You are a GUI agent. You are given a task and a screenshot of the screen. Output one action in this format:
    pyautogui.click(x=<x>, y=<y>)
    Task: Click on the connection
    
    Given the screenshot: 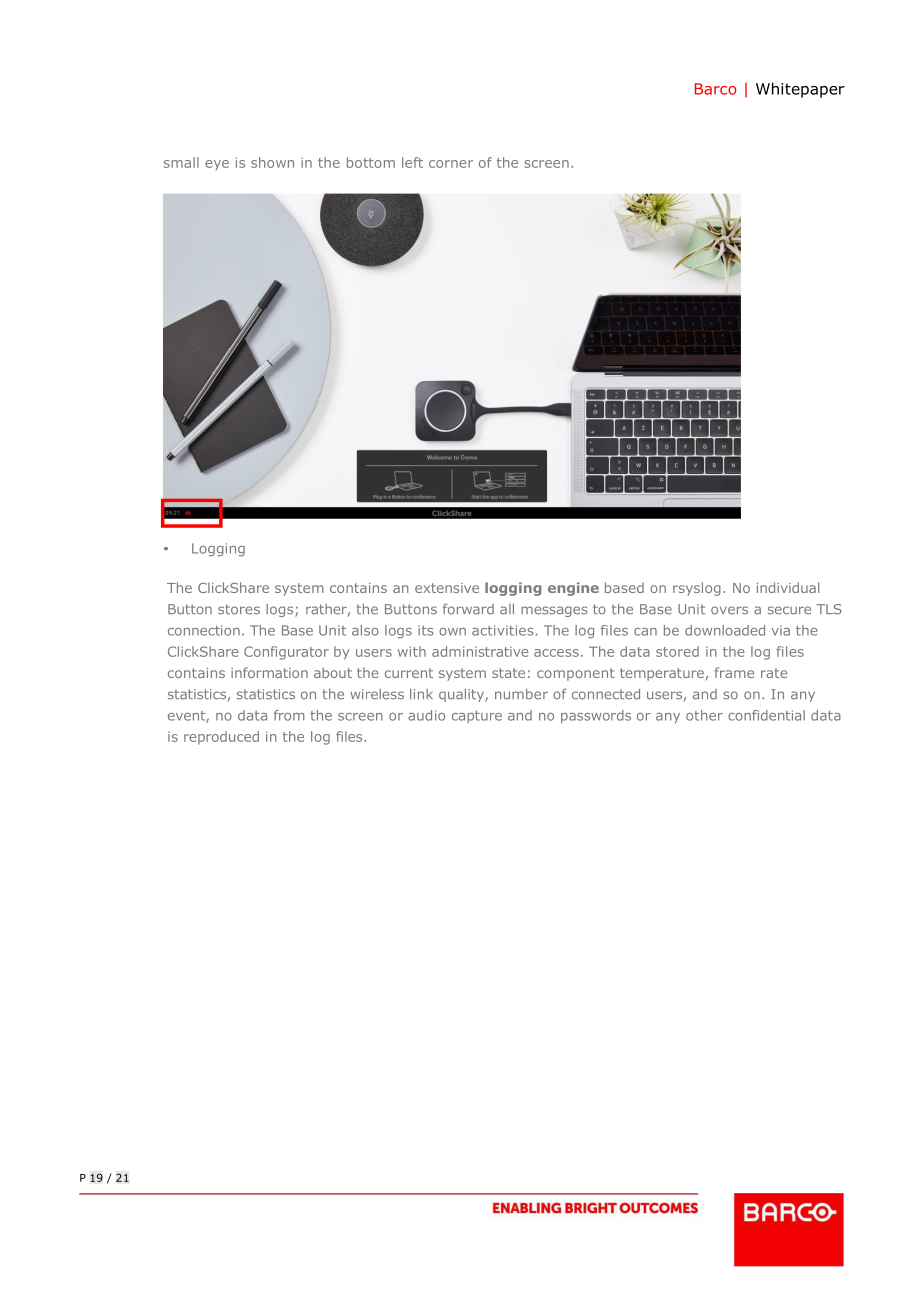 What is the action you would take?
    pyautogui.click(x=204, y=630)
